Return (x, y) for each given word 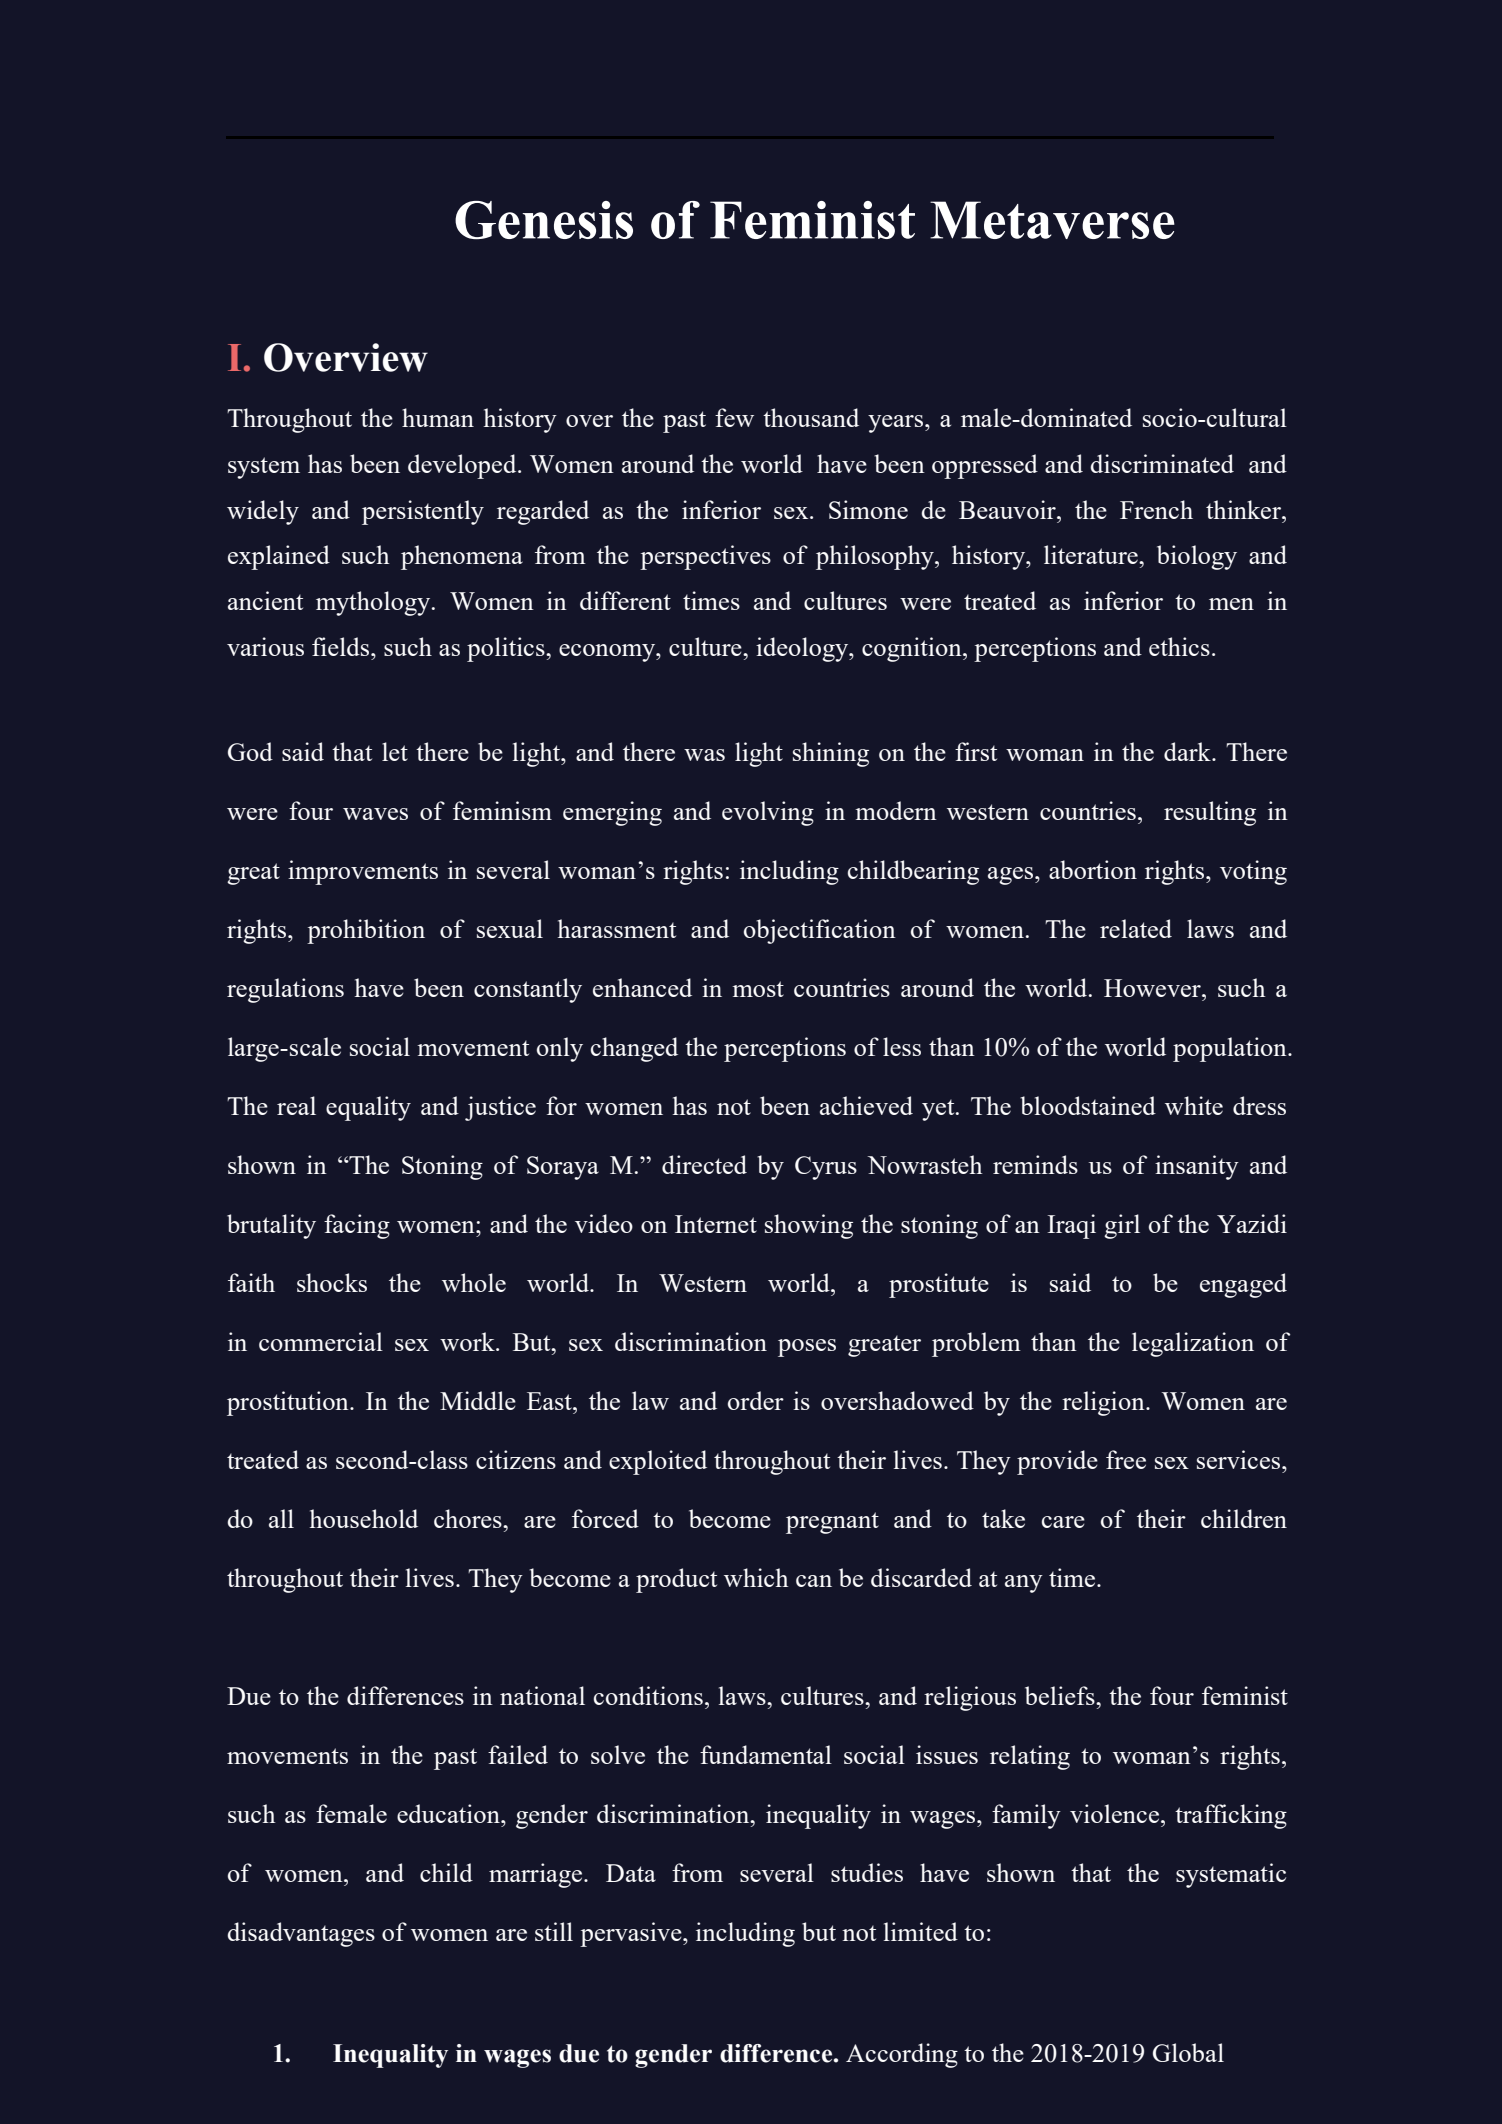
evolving (768, 813)
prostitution (289, 1403)
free (1126, 1459)
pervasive (632, 1934)
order (756, 1400)
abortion (1093, 869)
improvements (363, 872)
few (734, 417)
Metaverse (1052, 220)
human (438, 417)
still (554, 1931)
